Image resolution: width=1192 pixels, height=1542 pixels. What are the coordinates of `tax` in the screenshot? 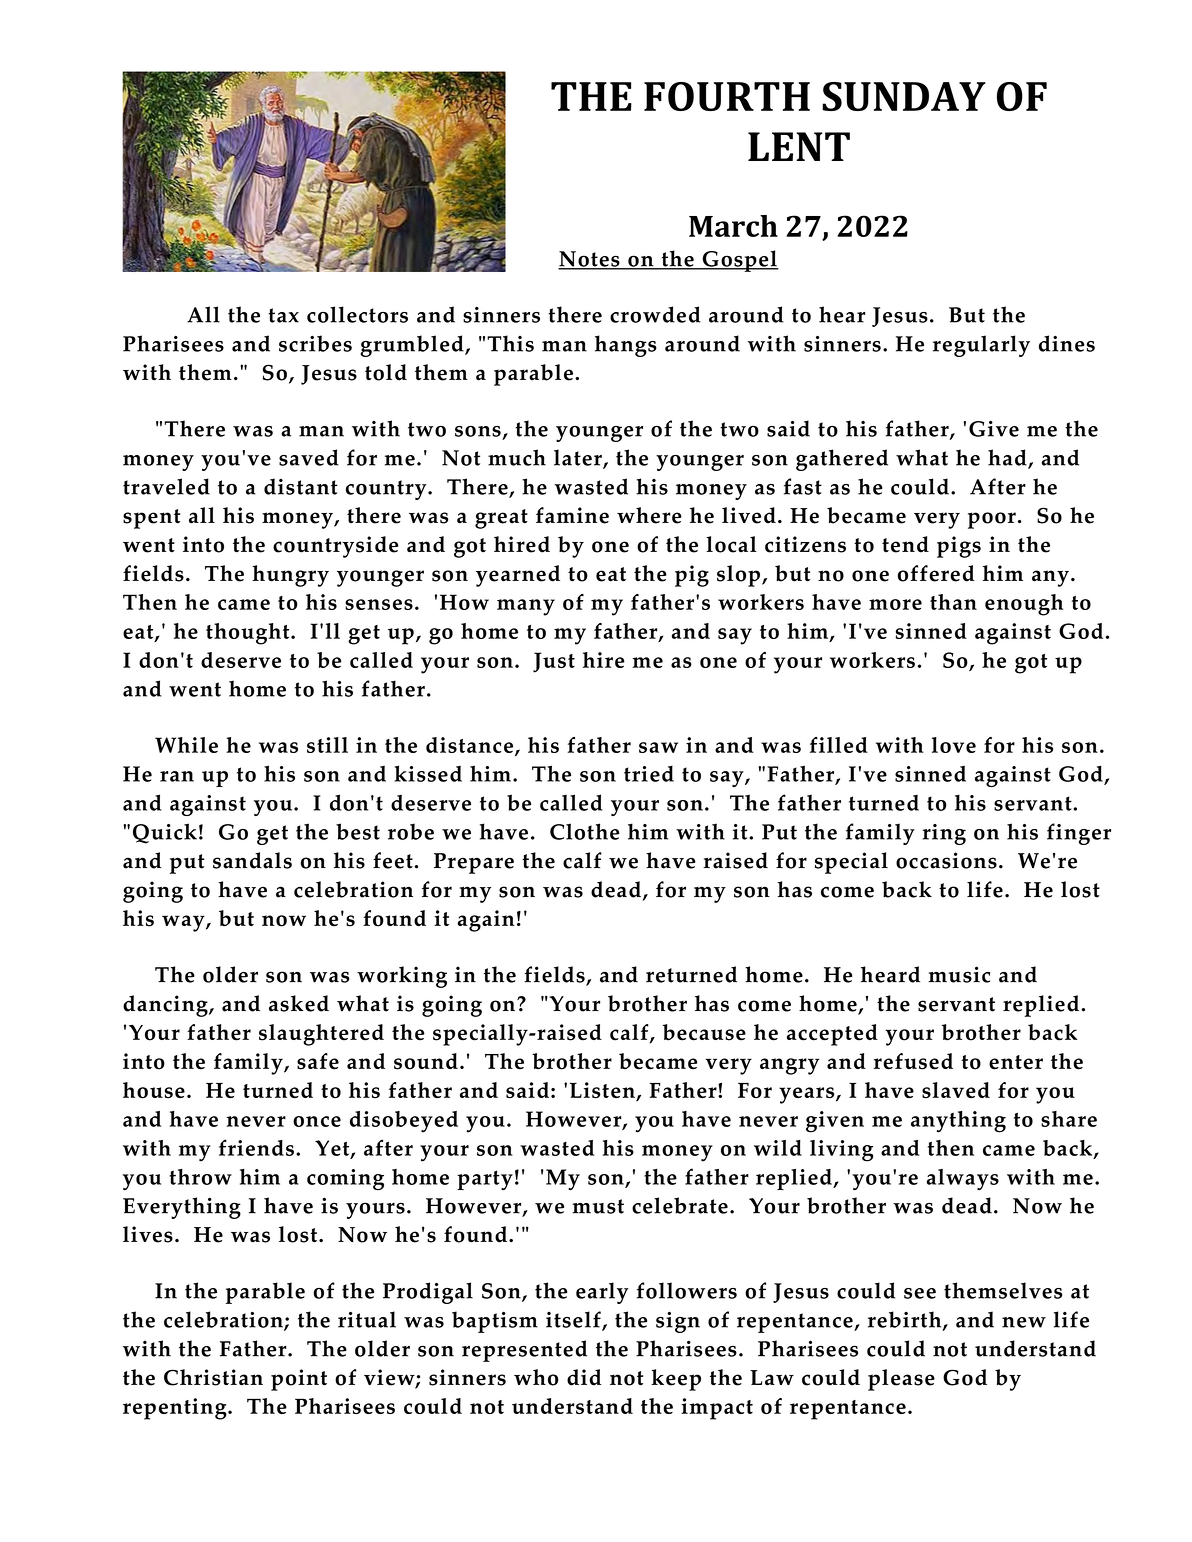 It's located at (283, 315).
